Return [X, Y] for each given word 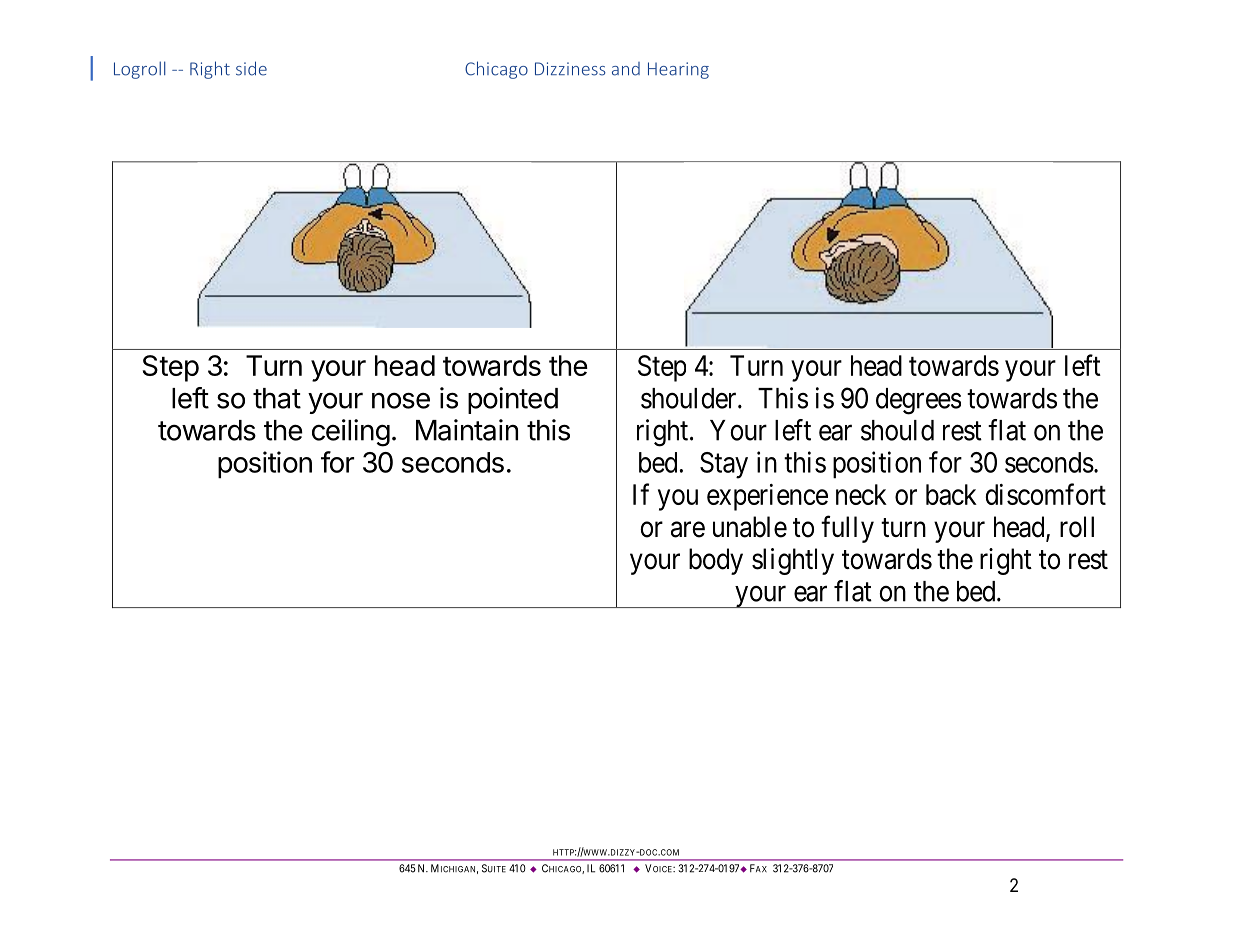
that [277, 398]
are [688, 530]
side [251, 68]
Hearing [678, 70]
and [626, 69]
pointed [513, 400]
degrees [918, 401]
